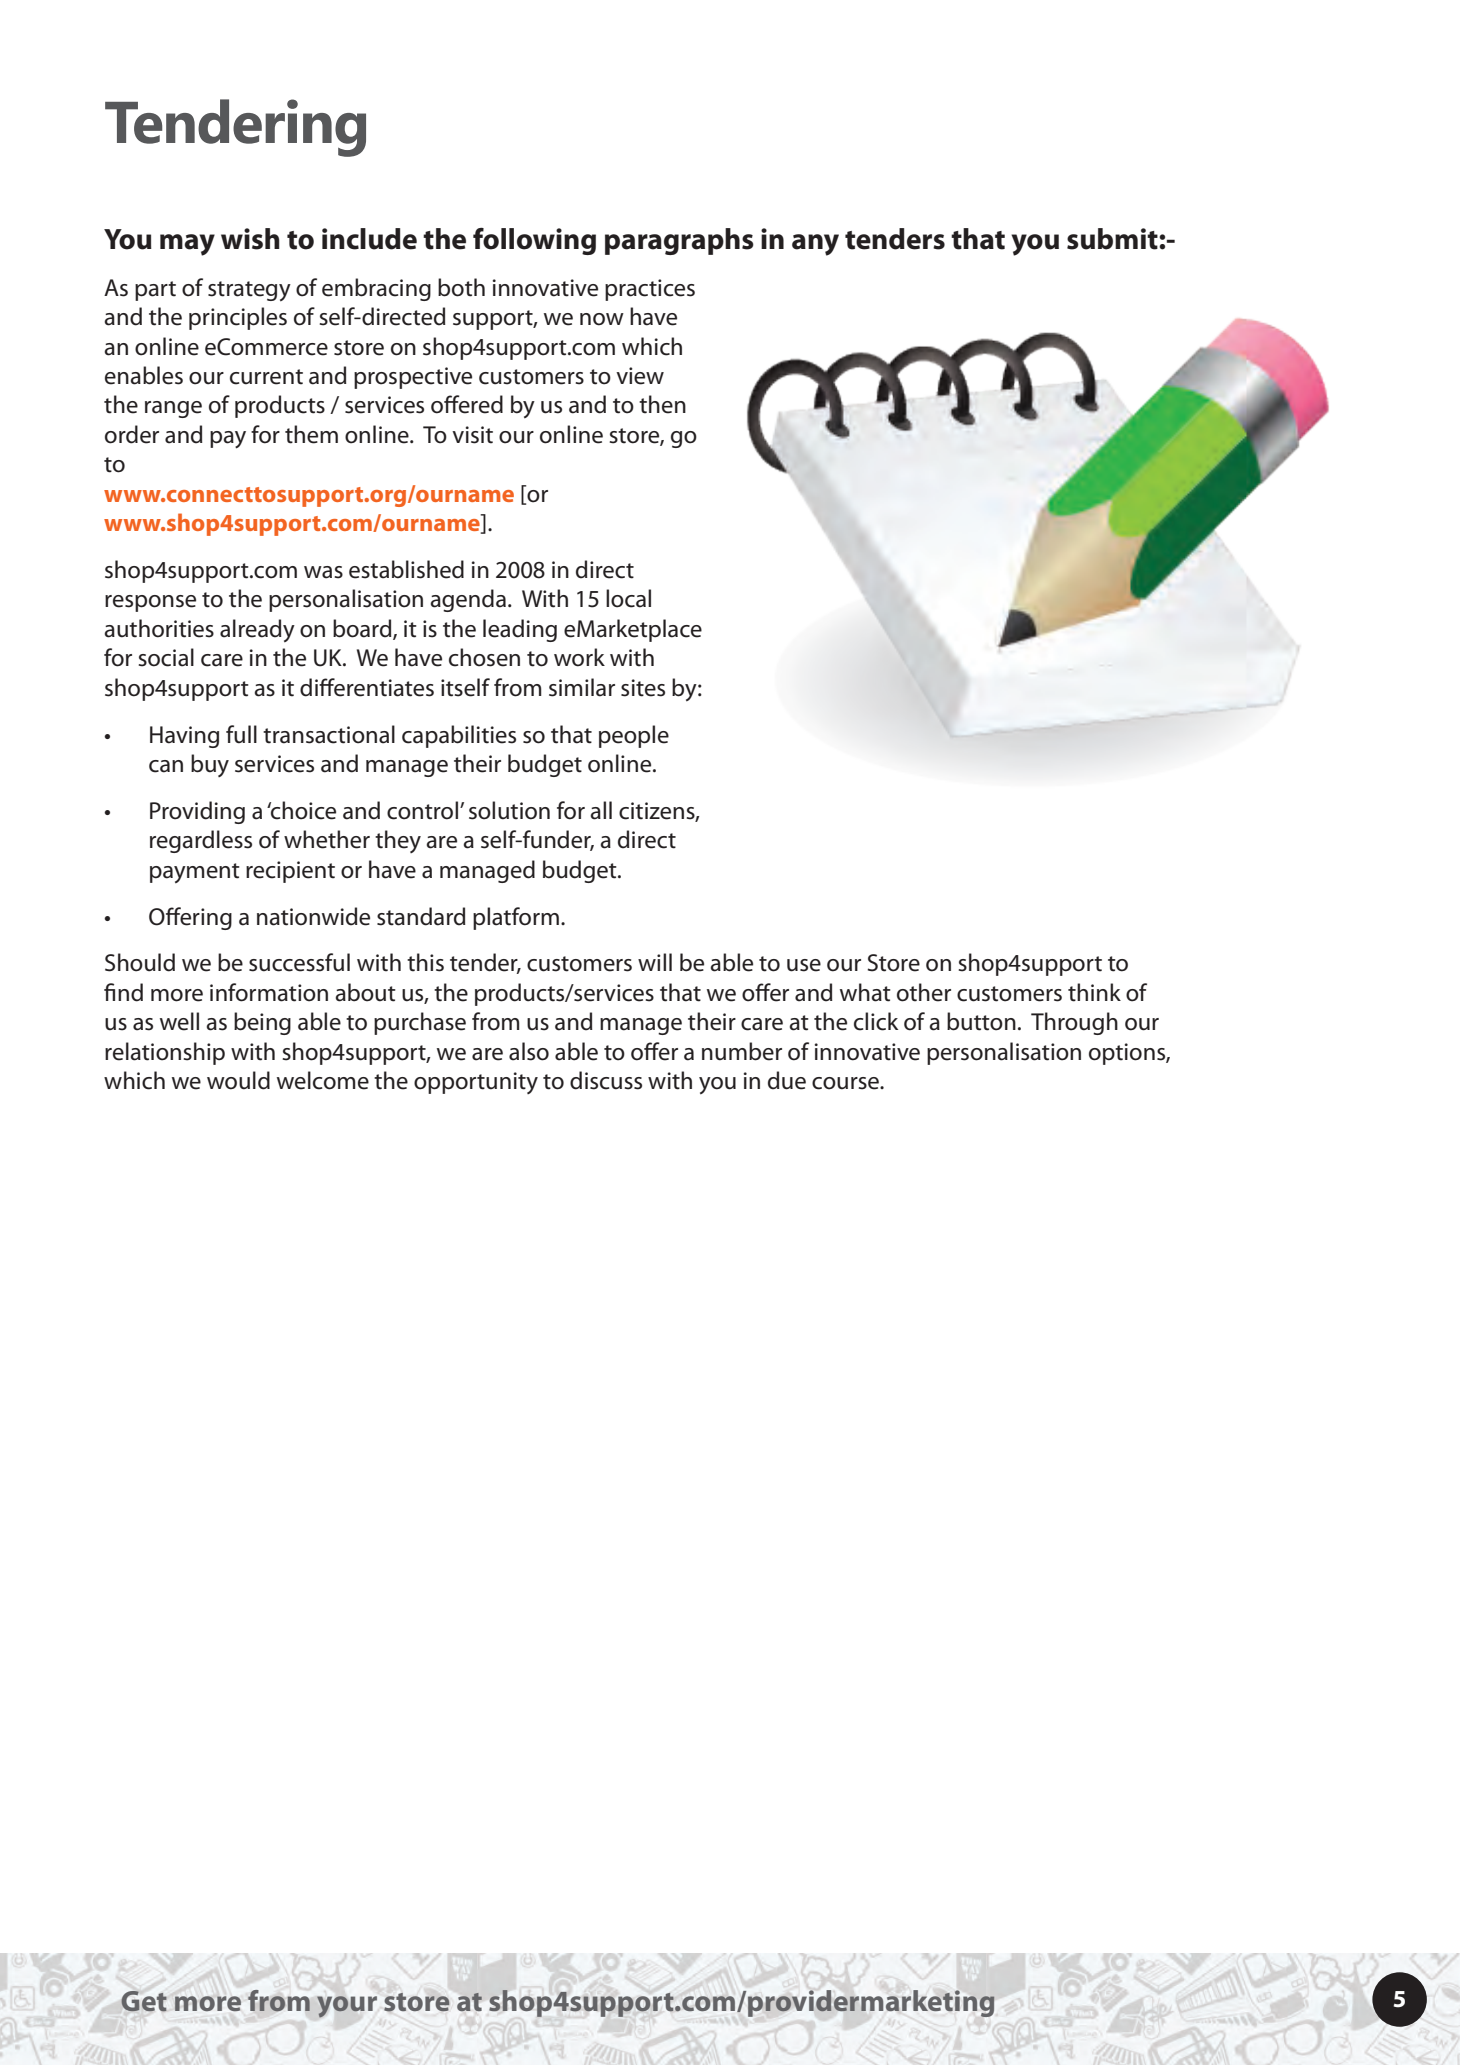 This document has width=1460, height=2065. Describe the element at coordinates (582, 687) in the document. I see `similar` at that location.
